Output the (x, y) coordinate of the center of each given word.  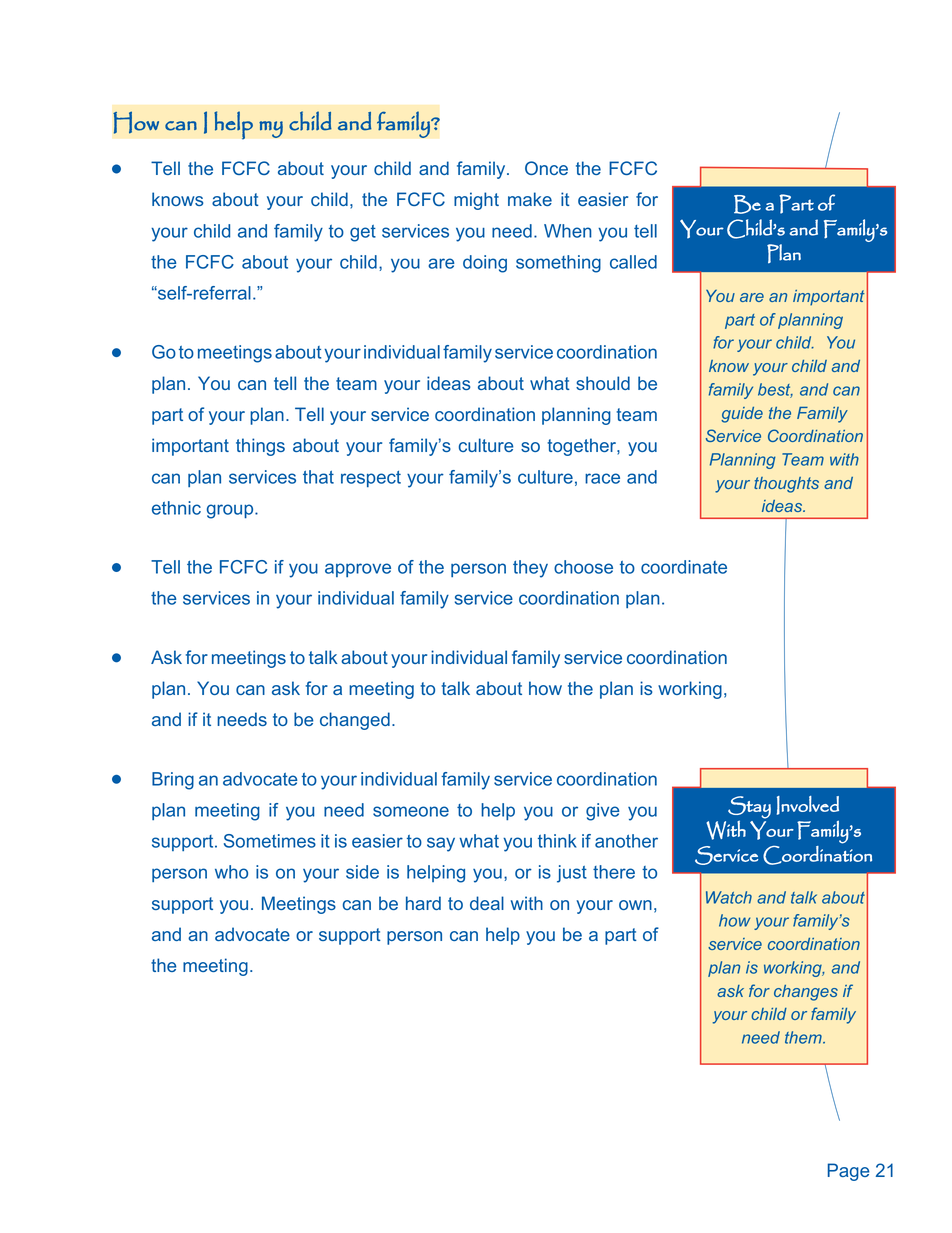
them (804, 1037)
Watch (729, 897)
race (602, 478)
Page (848, 1172)
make (530, 199)
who (231, 872)
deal (487, 903)
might (476, 201)
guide (742, 415)
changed (355, 721)
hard (423, 903)
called (633, 262)
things (260, 447)
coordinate (684, 567)
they (530, 569)
